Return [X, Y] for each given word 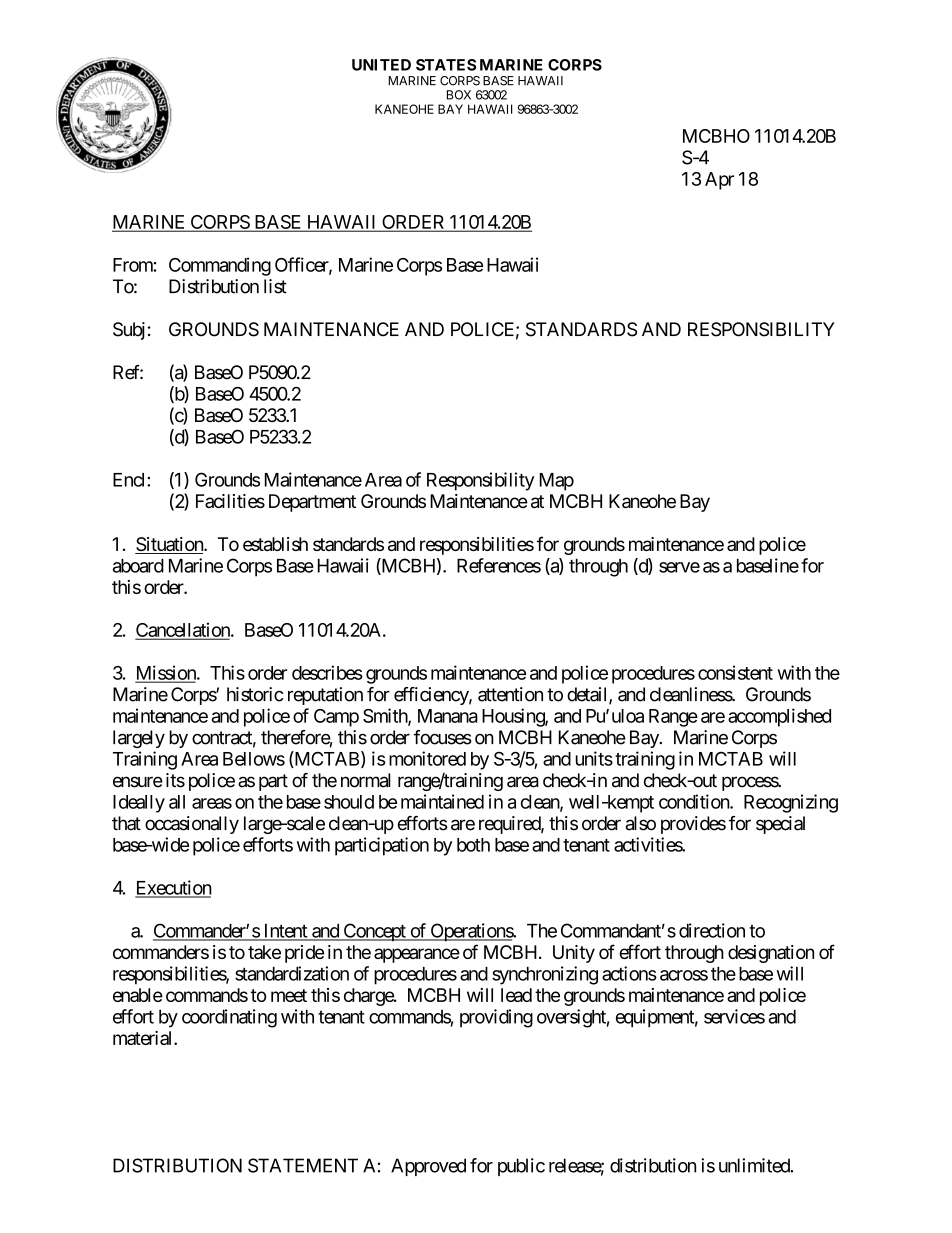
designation [771, 954]
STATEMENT [303, 1165]
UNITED [381, 65]
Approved [428, 1167]
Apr [719, 181]
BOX [459, 95]
